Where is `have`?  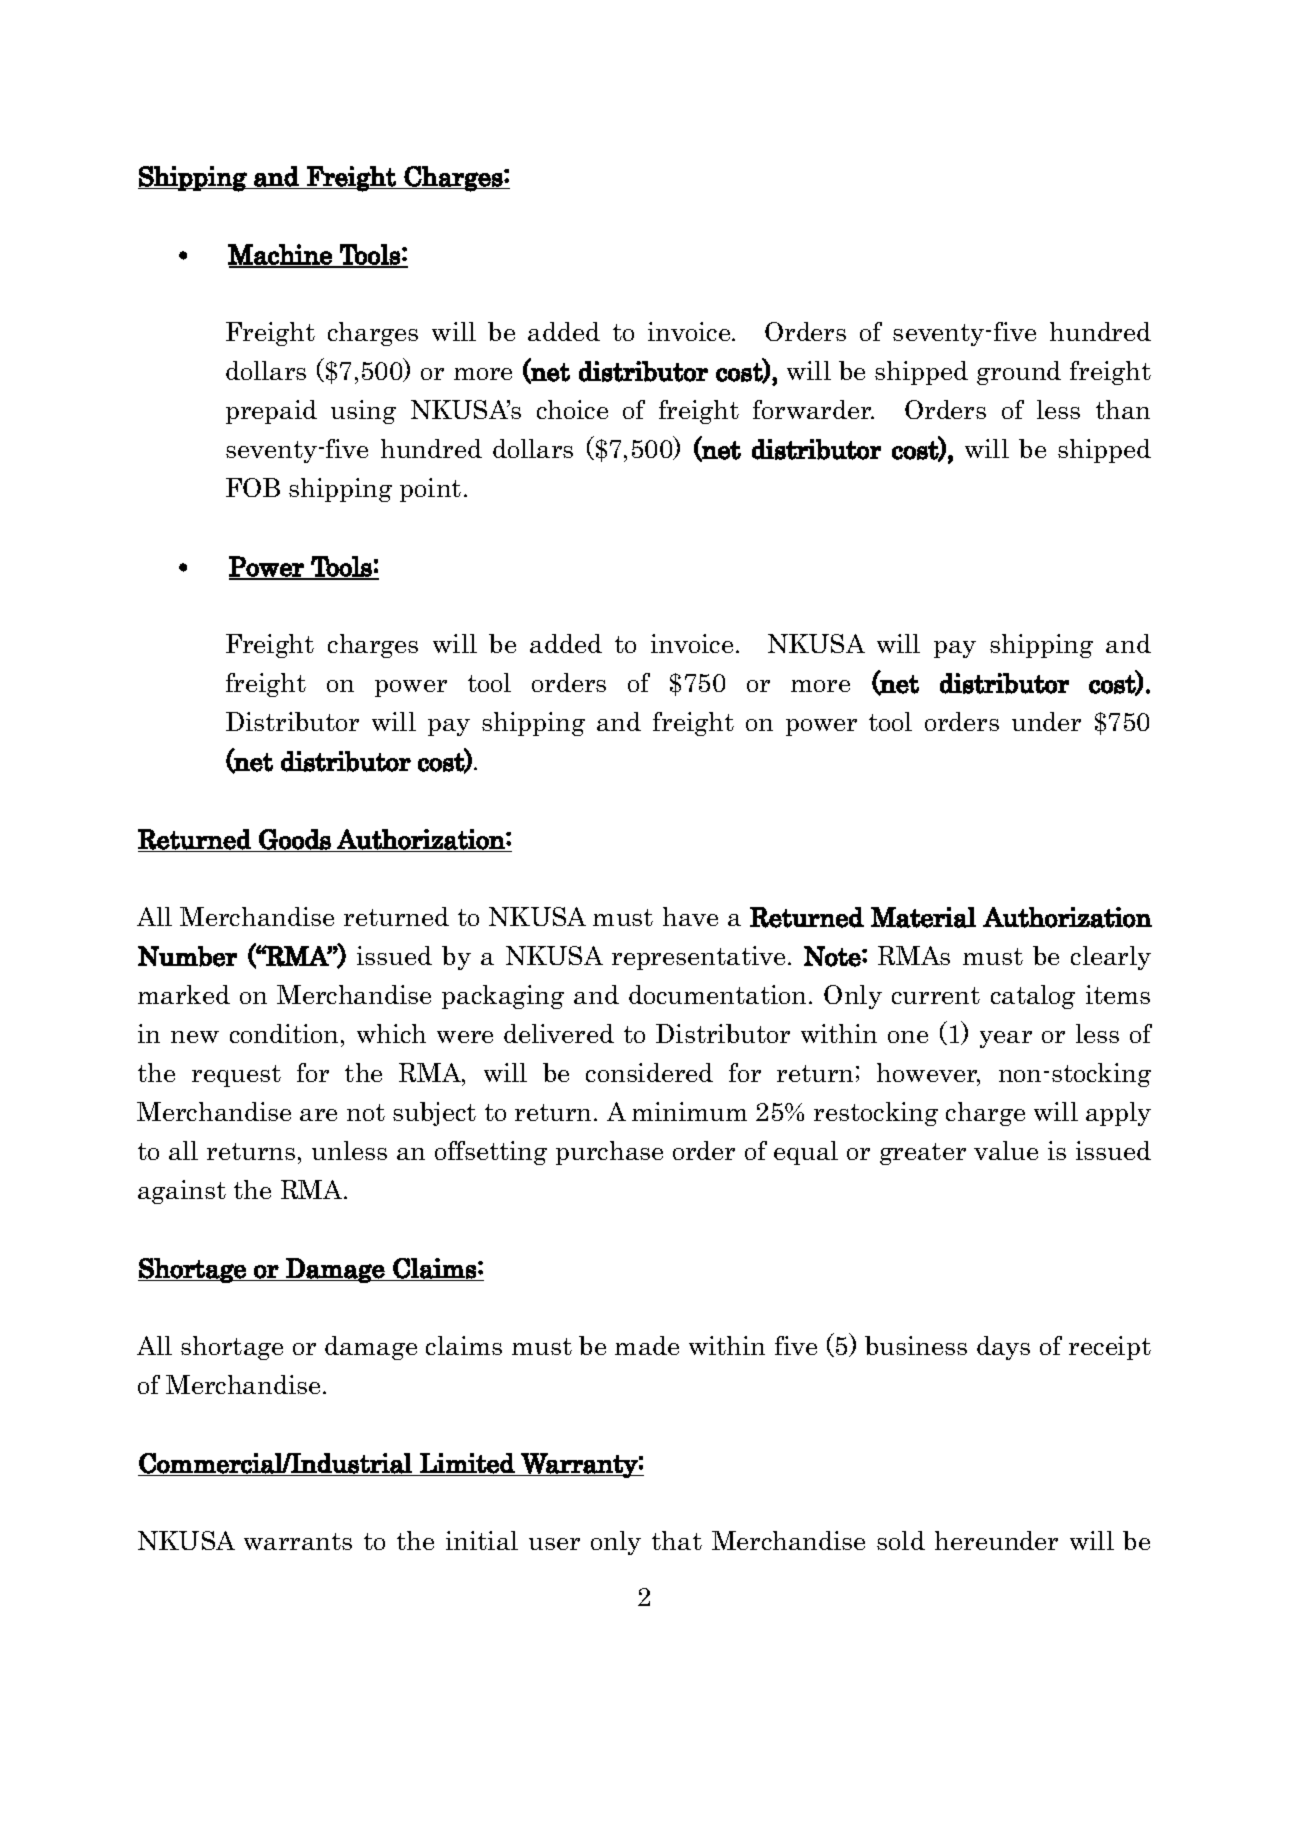 have is located at coordinates (690, 916).
